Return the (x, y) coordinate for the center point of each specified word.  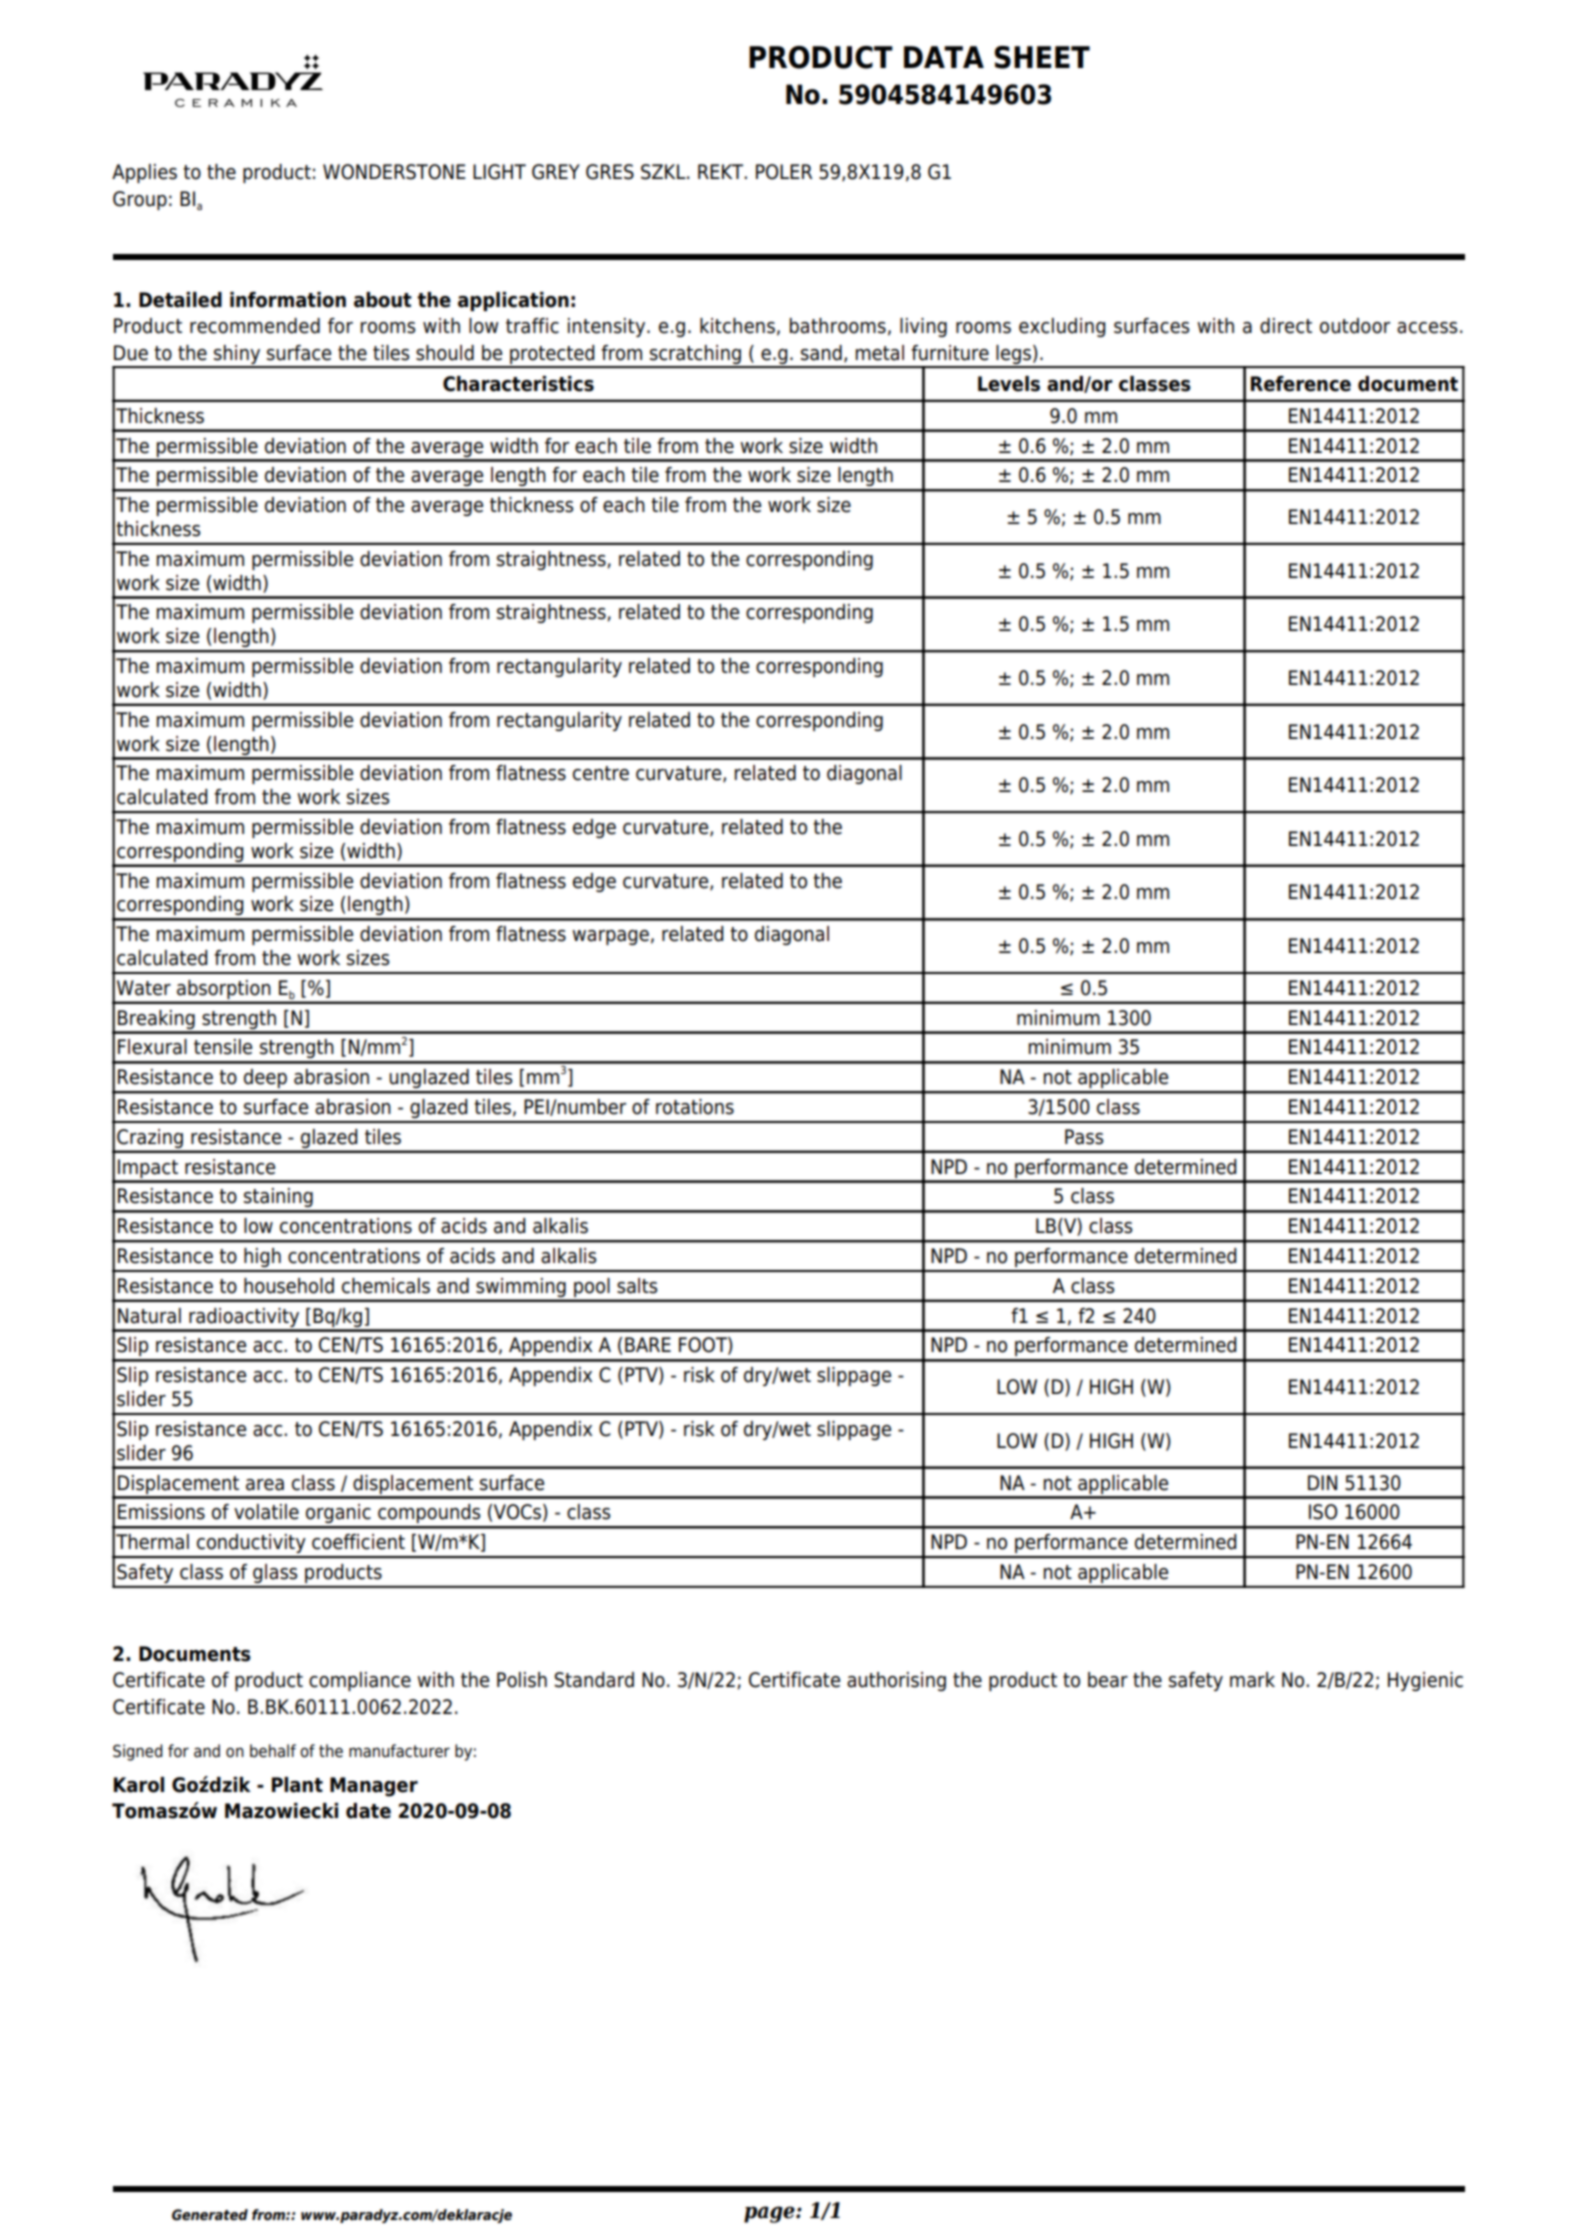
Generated (210, 2215)
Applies (144, 173)
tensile (223, 1047)
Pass (1084, 1137)
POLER (784, 172)
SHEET (1042, 57)
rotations (695, 1107)
